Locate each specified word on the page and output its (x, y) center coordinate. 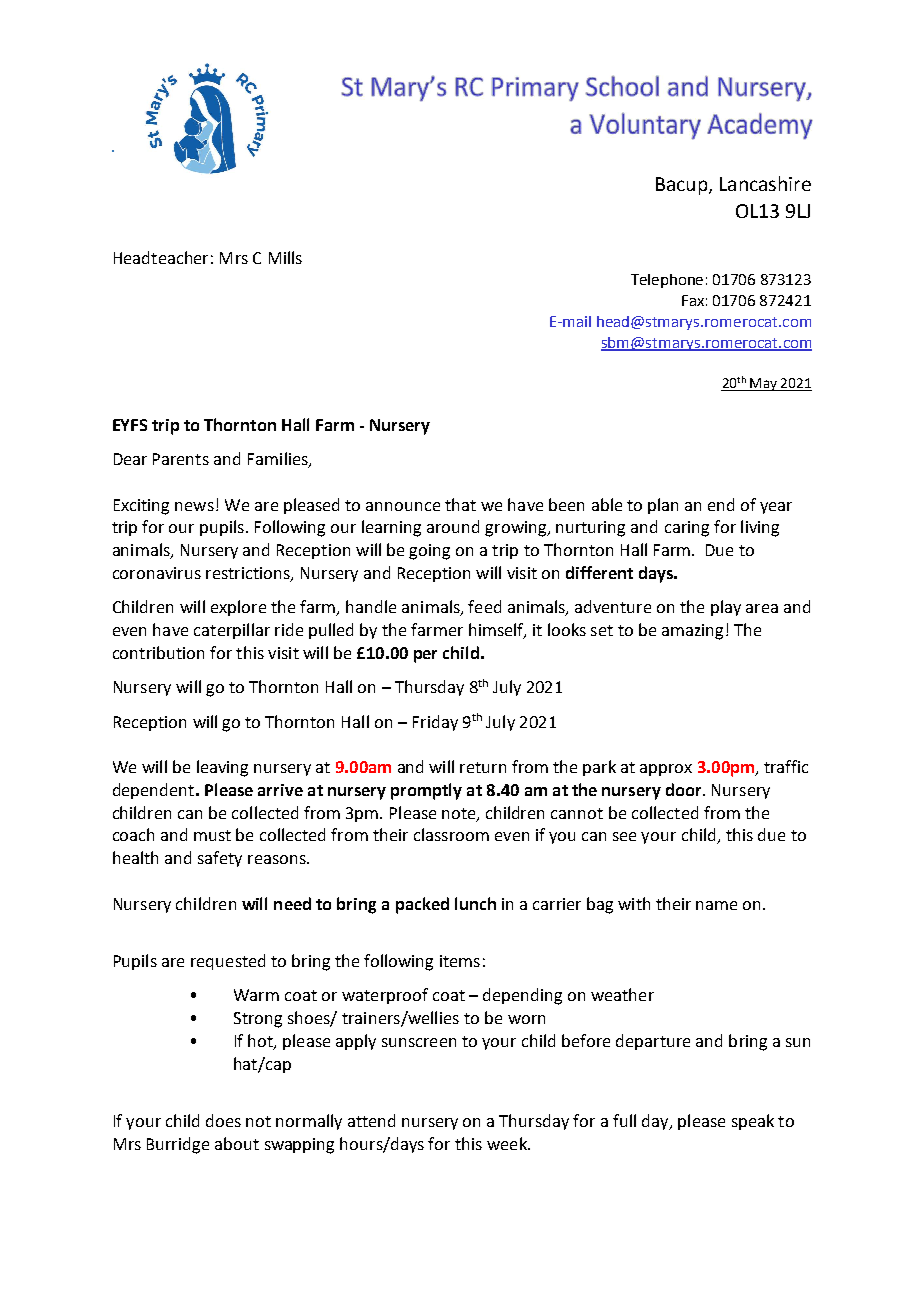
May (763, 384)
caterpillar (232, 631)
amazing (692, 632)
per (425, 656)
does (223, 1120)
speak (753, 1122)
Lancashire (765, 183)
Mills (285, 257)
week (508, 1143)
